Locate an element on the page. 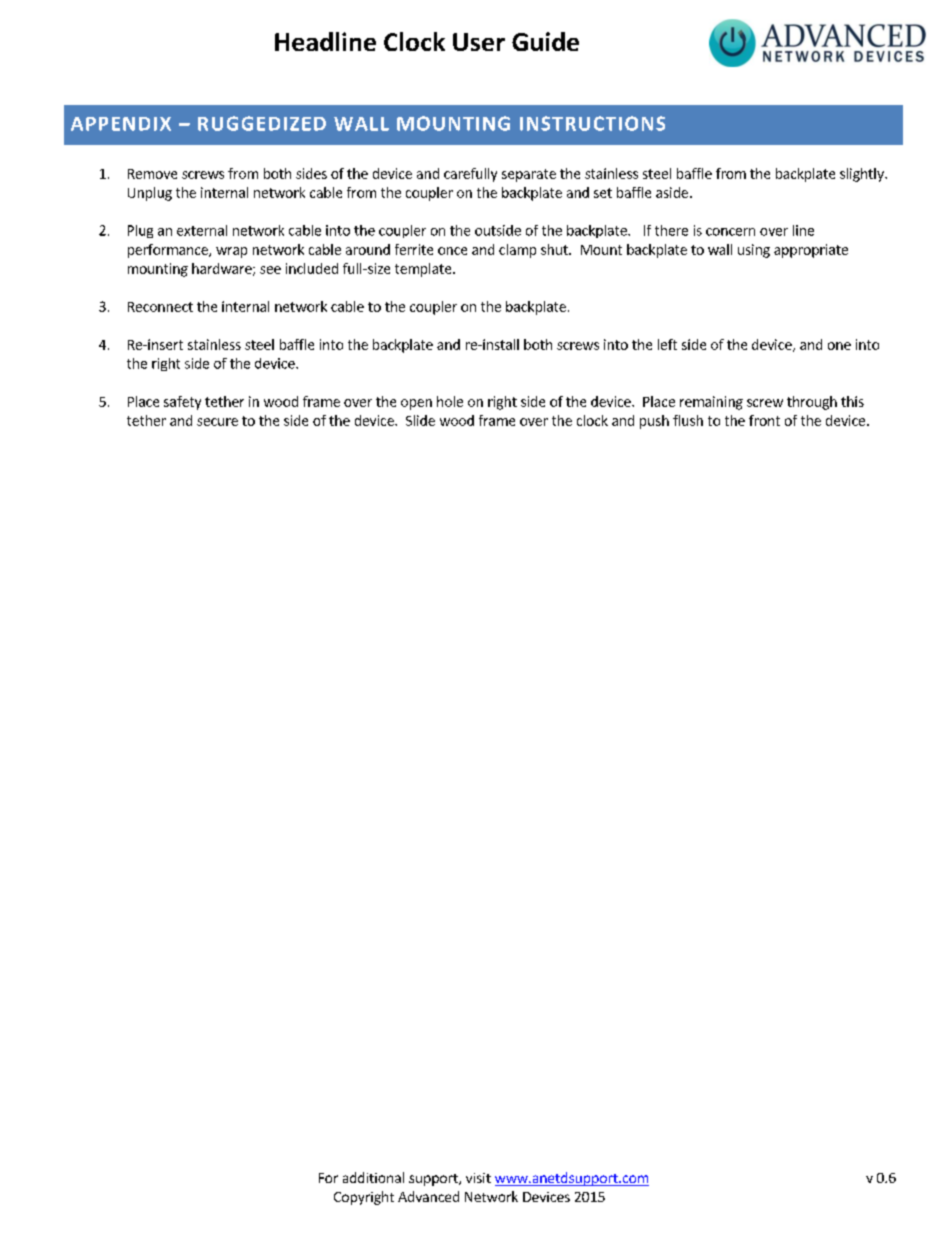 The height and width of the image is (1233, 952). safety is located at coordinates (182, 403).
